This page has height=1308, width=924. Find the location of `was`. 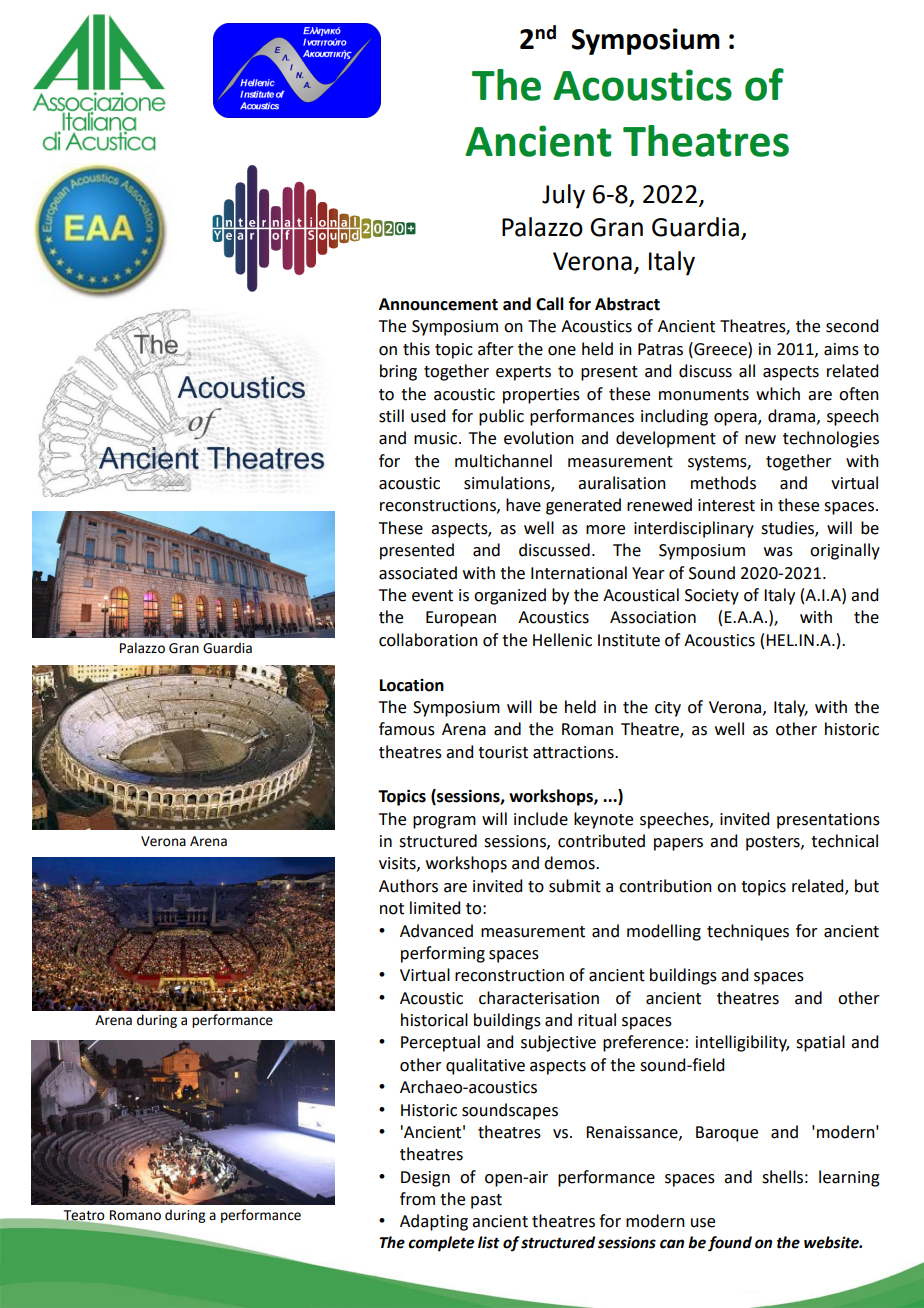

was is located at coordinates (778, 552).
